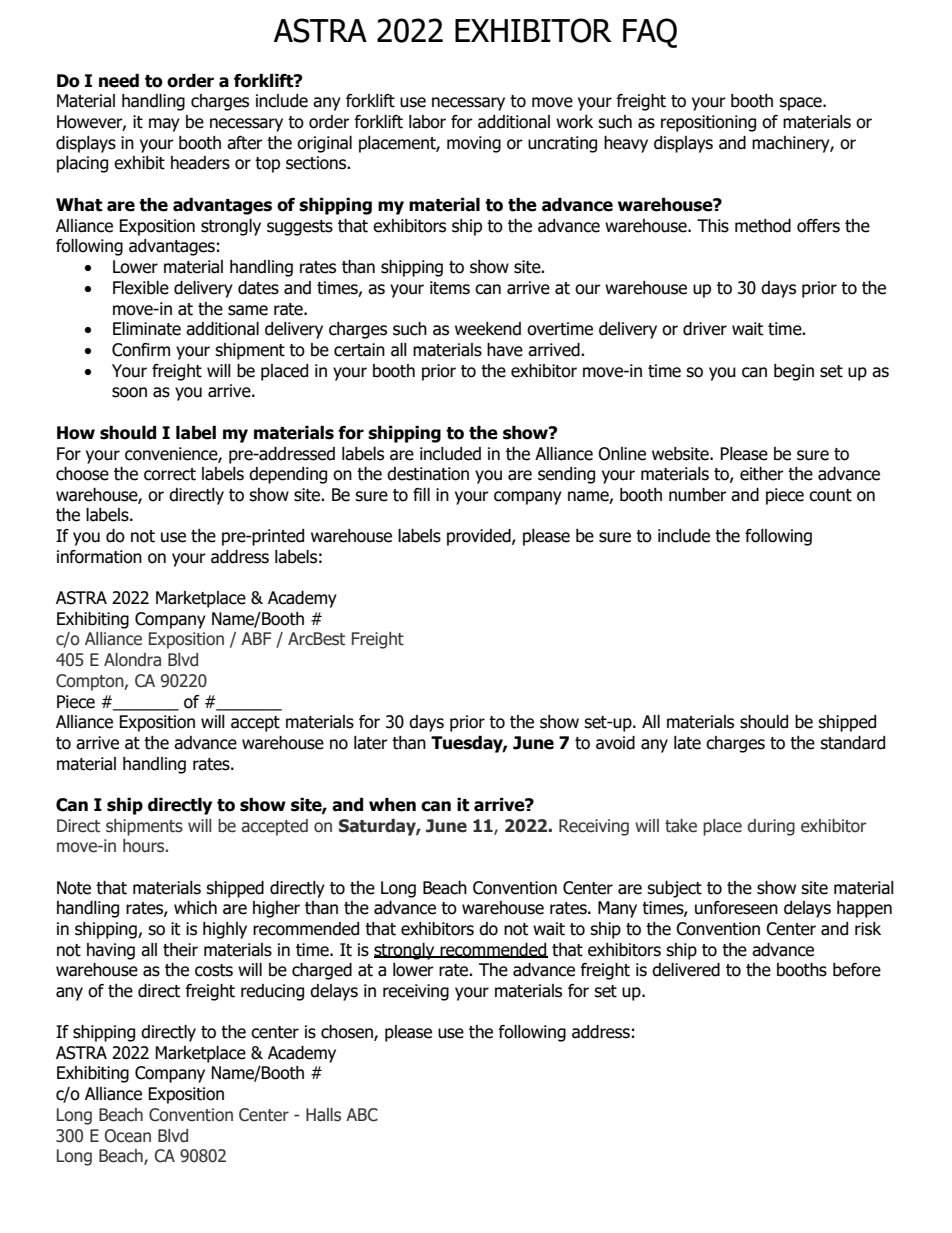 The height and width of the page is (1233, 952). Describe the element at coordinates (830, 495) in the page. I see `count` at that location.
